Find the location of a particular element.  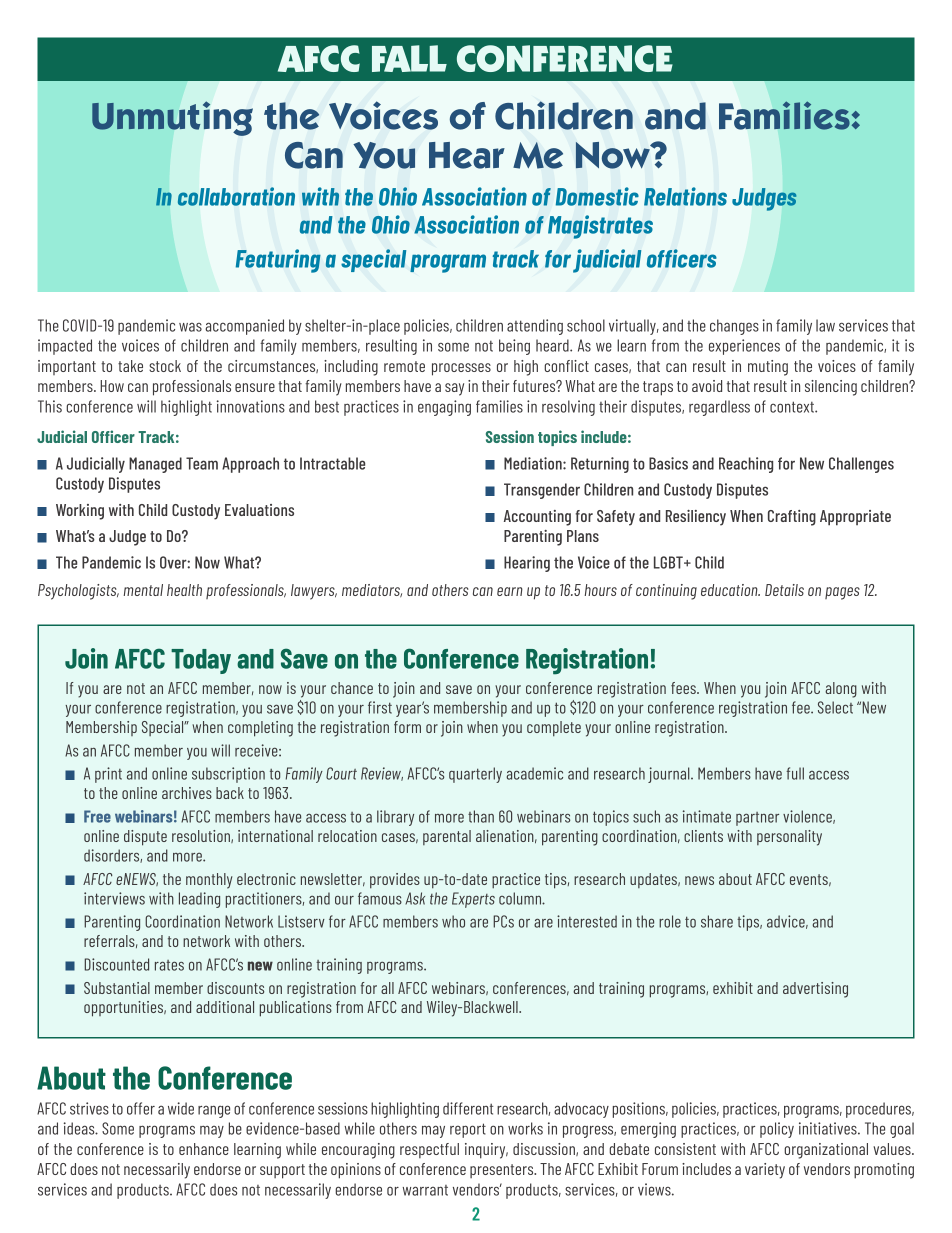

mental is located at coordinates (143, 590).
